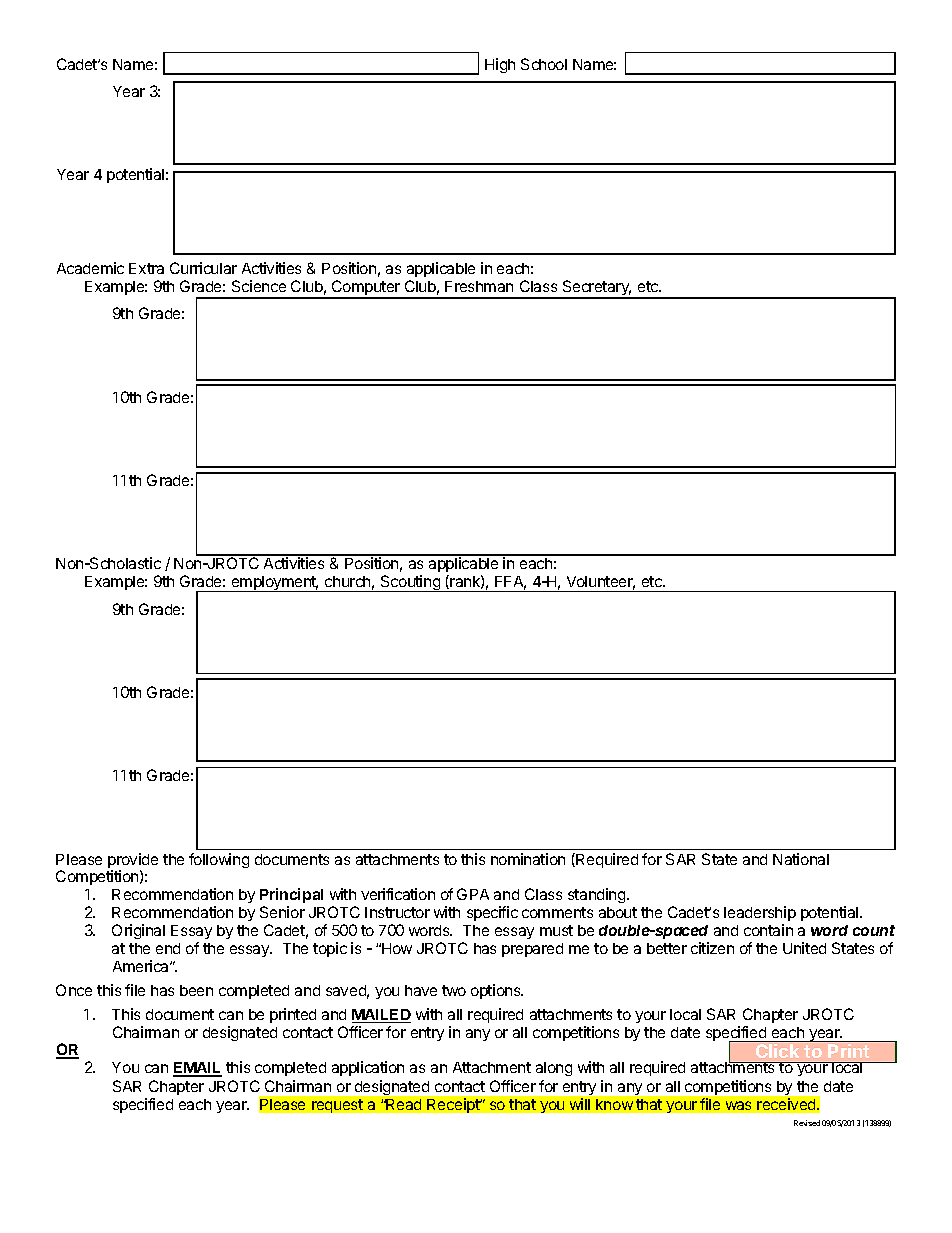 The height and width of the document is (1233, 952). What do you see at coordinates (197, 1069) in the document?
I see `EMAIL` at bounding box center [197, 1069].
